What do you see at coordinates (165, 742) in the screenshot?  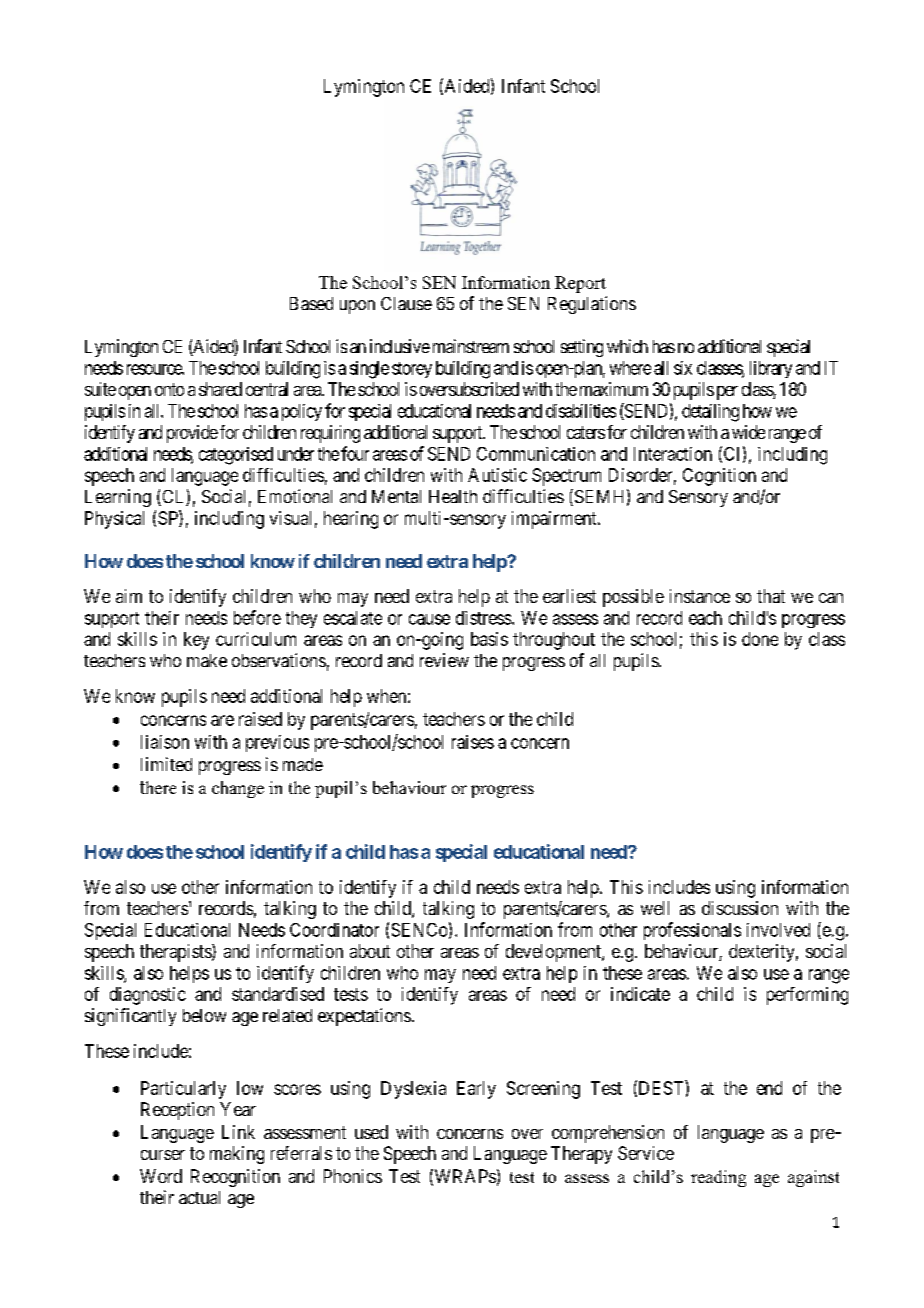 I see `liaison` at bounding box center [165, 742].
